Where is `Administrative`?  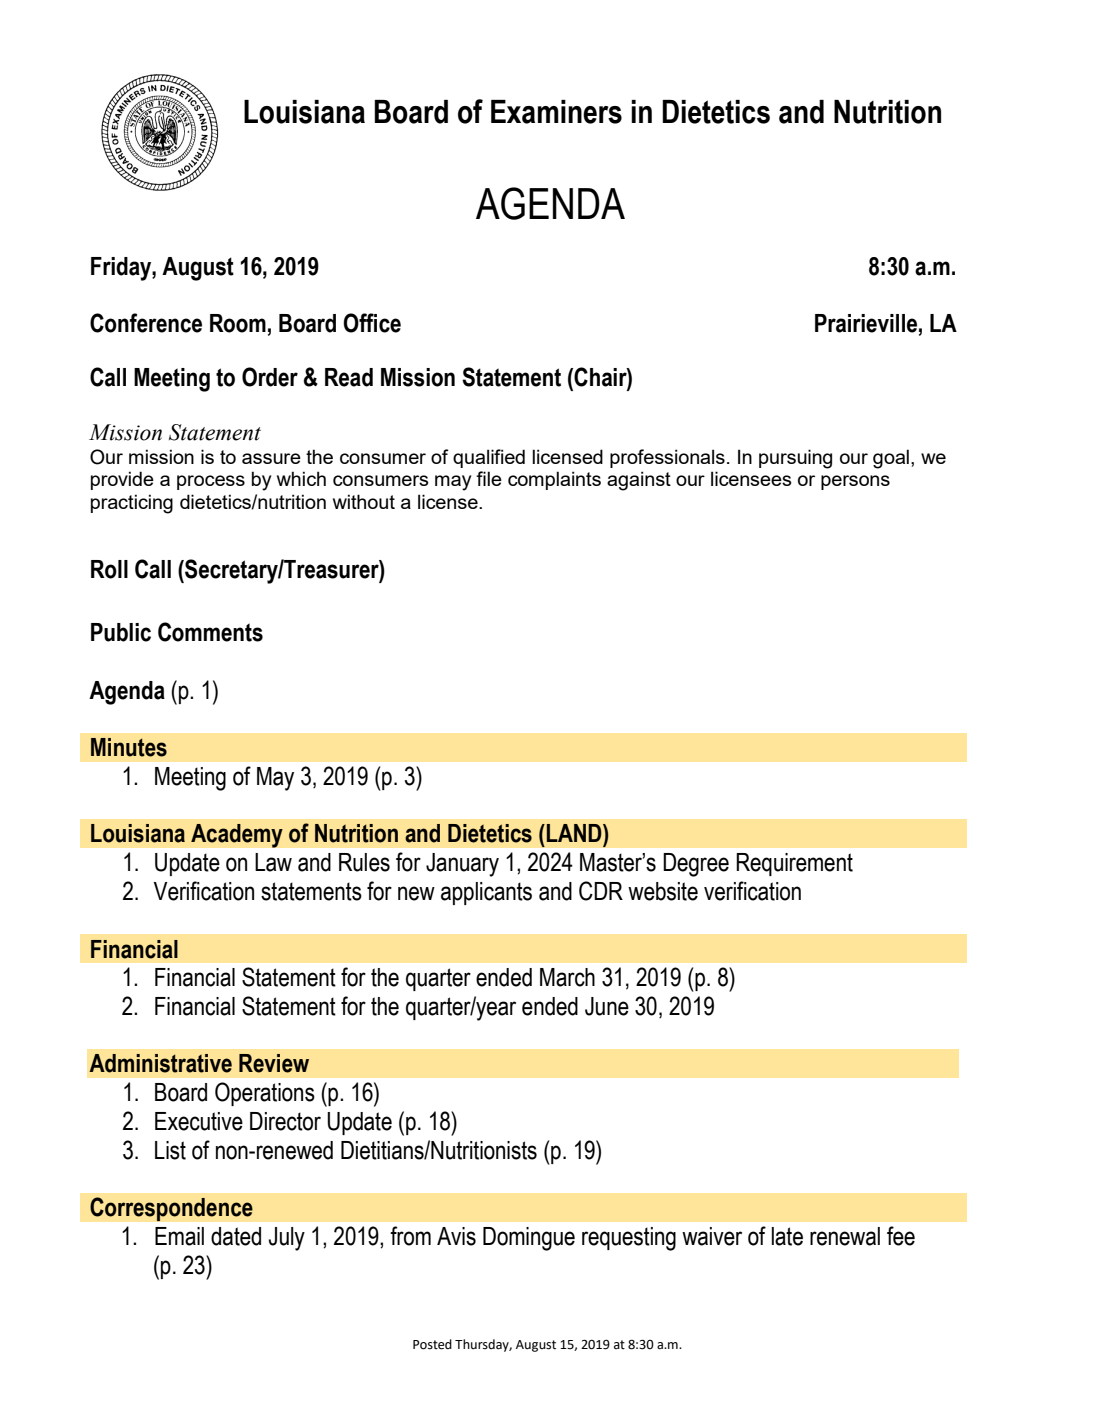 Administrative is located at coordinates (160, 1063).
